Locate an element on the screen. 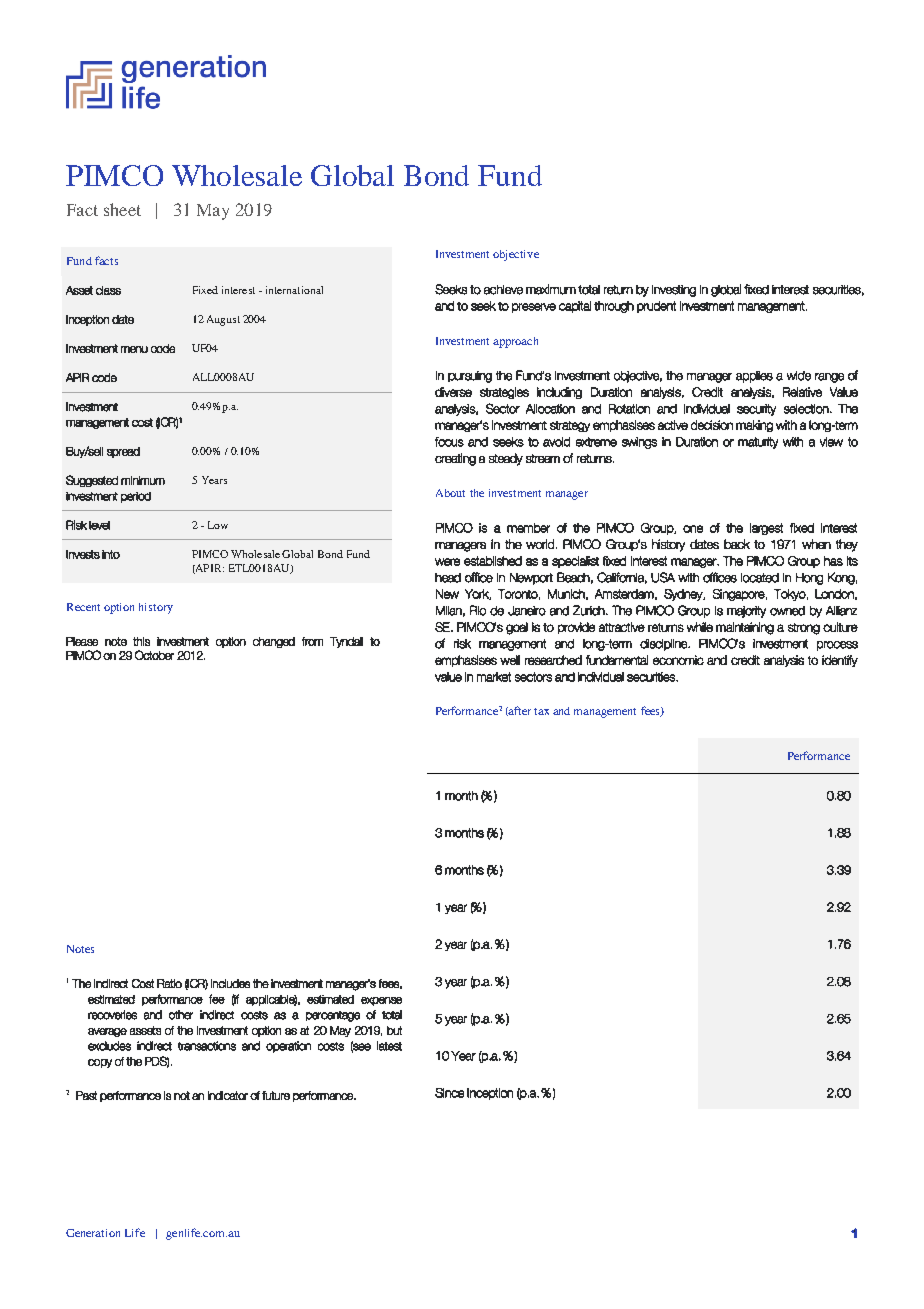 This screenshot has height=1309, width=924. focus is located at coordinates (449, 442).
